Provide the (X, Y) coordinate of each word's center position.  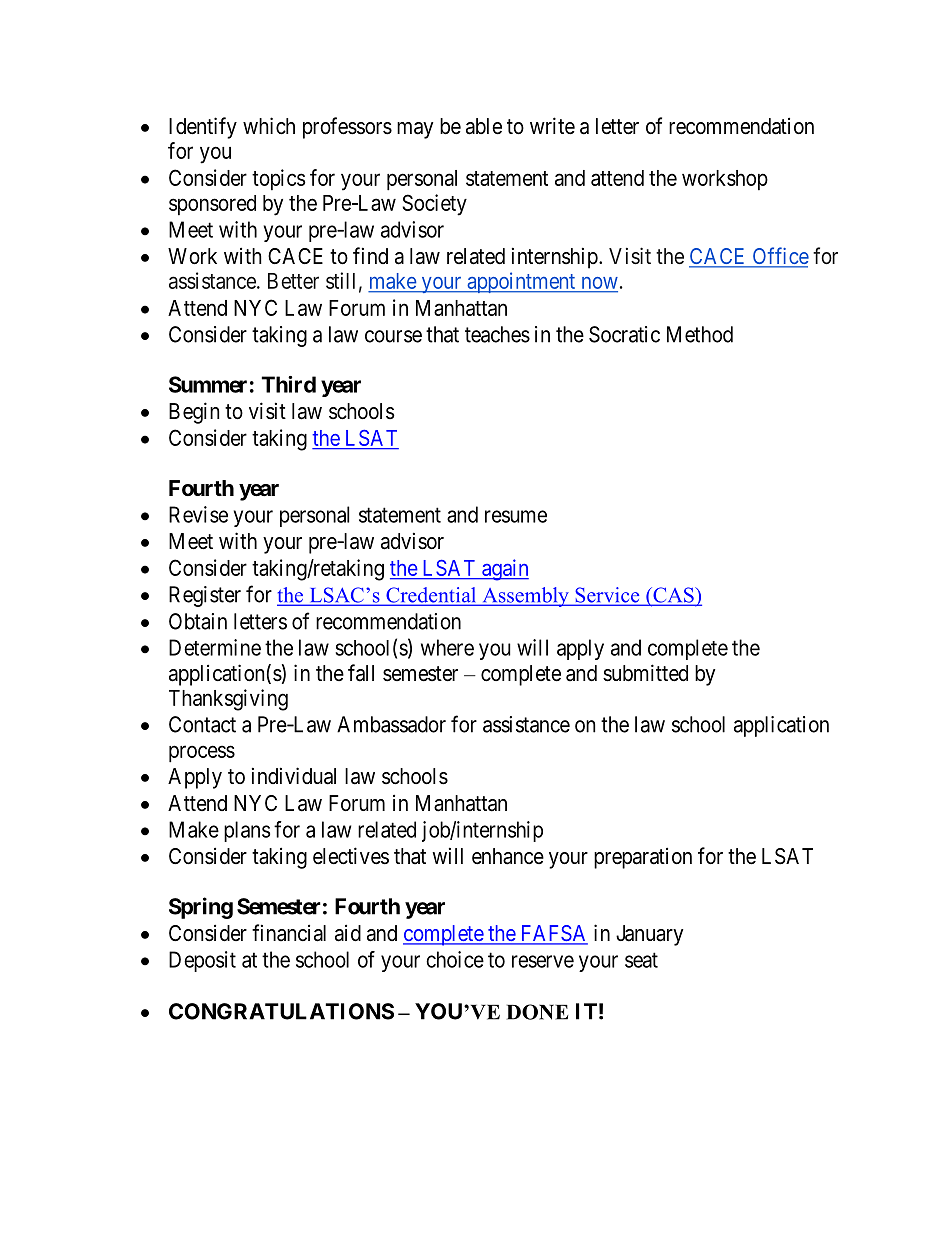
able (484, 126)
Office (779, 257)
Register (205, 596)
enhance (508, 856)
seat (641, 960)
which (269, 126)
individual (294, 776)
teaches (497, 334)
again (504, 570)
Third (288, 384)
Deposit (202, 961)
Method (700, 334)
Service (607, 596)
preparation (643, 858)
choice (455, 959)
